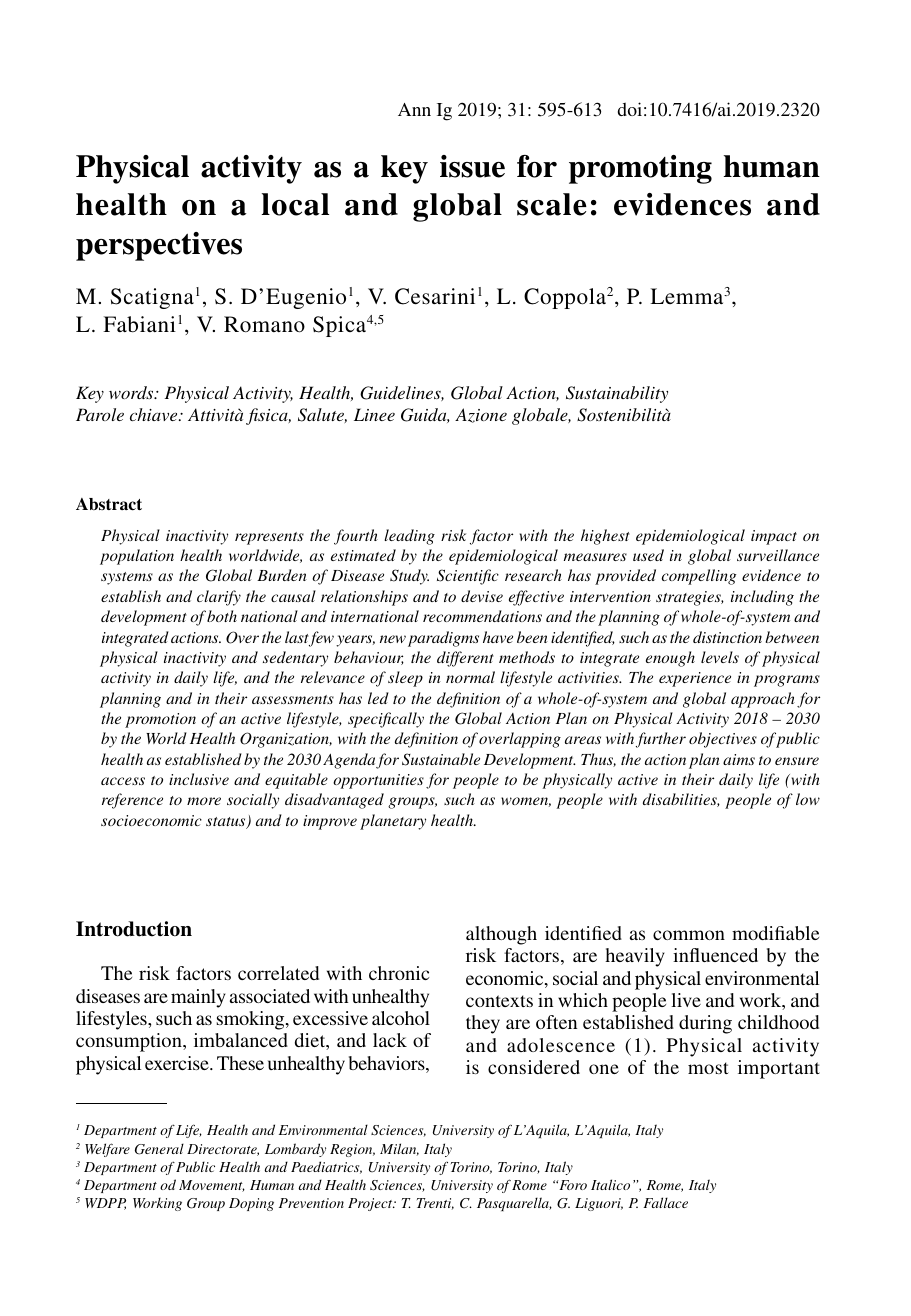 This document has width=911, height=1316. What do you see at coordinates (227, 823) in the document?
I see `status` at bounding box center [227, 823].
